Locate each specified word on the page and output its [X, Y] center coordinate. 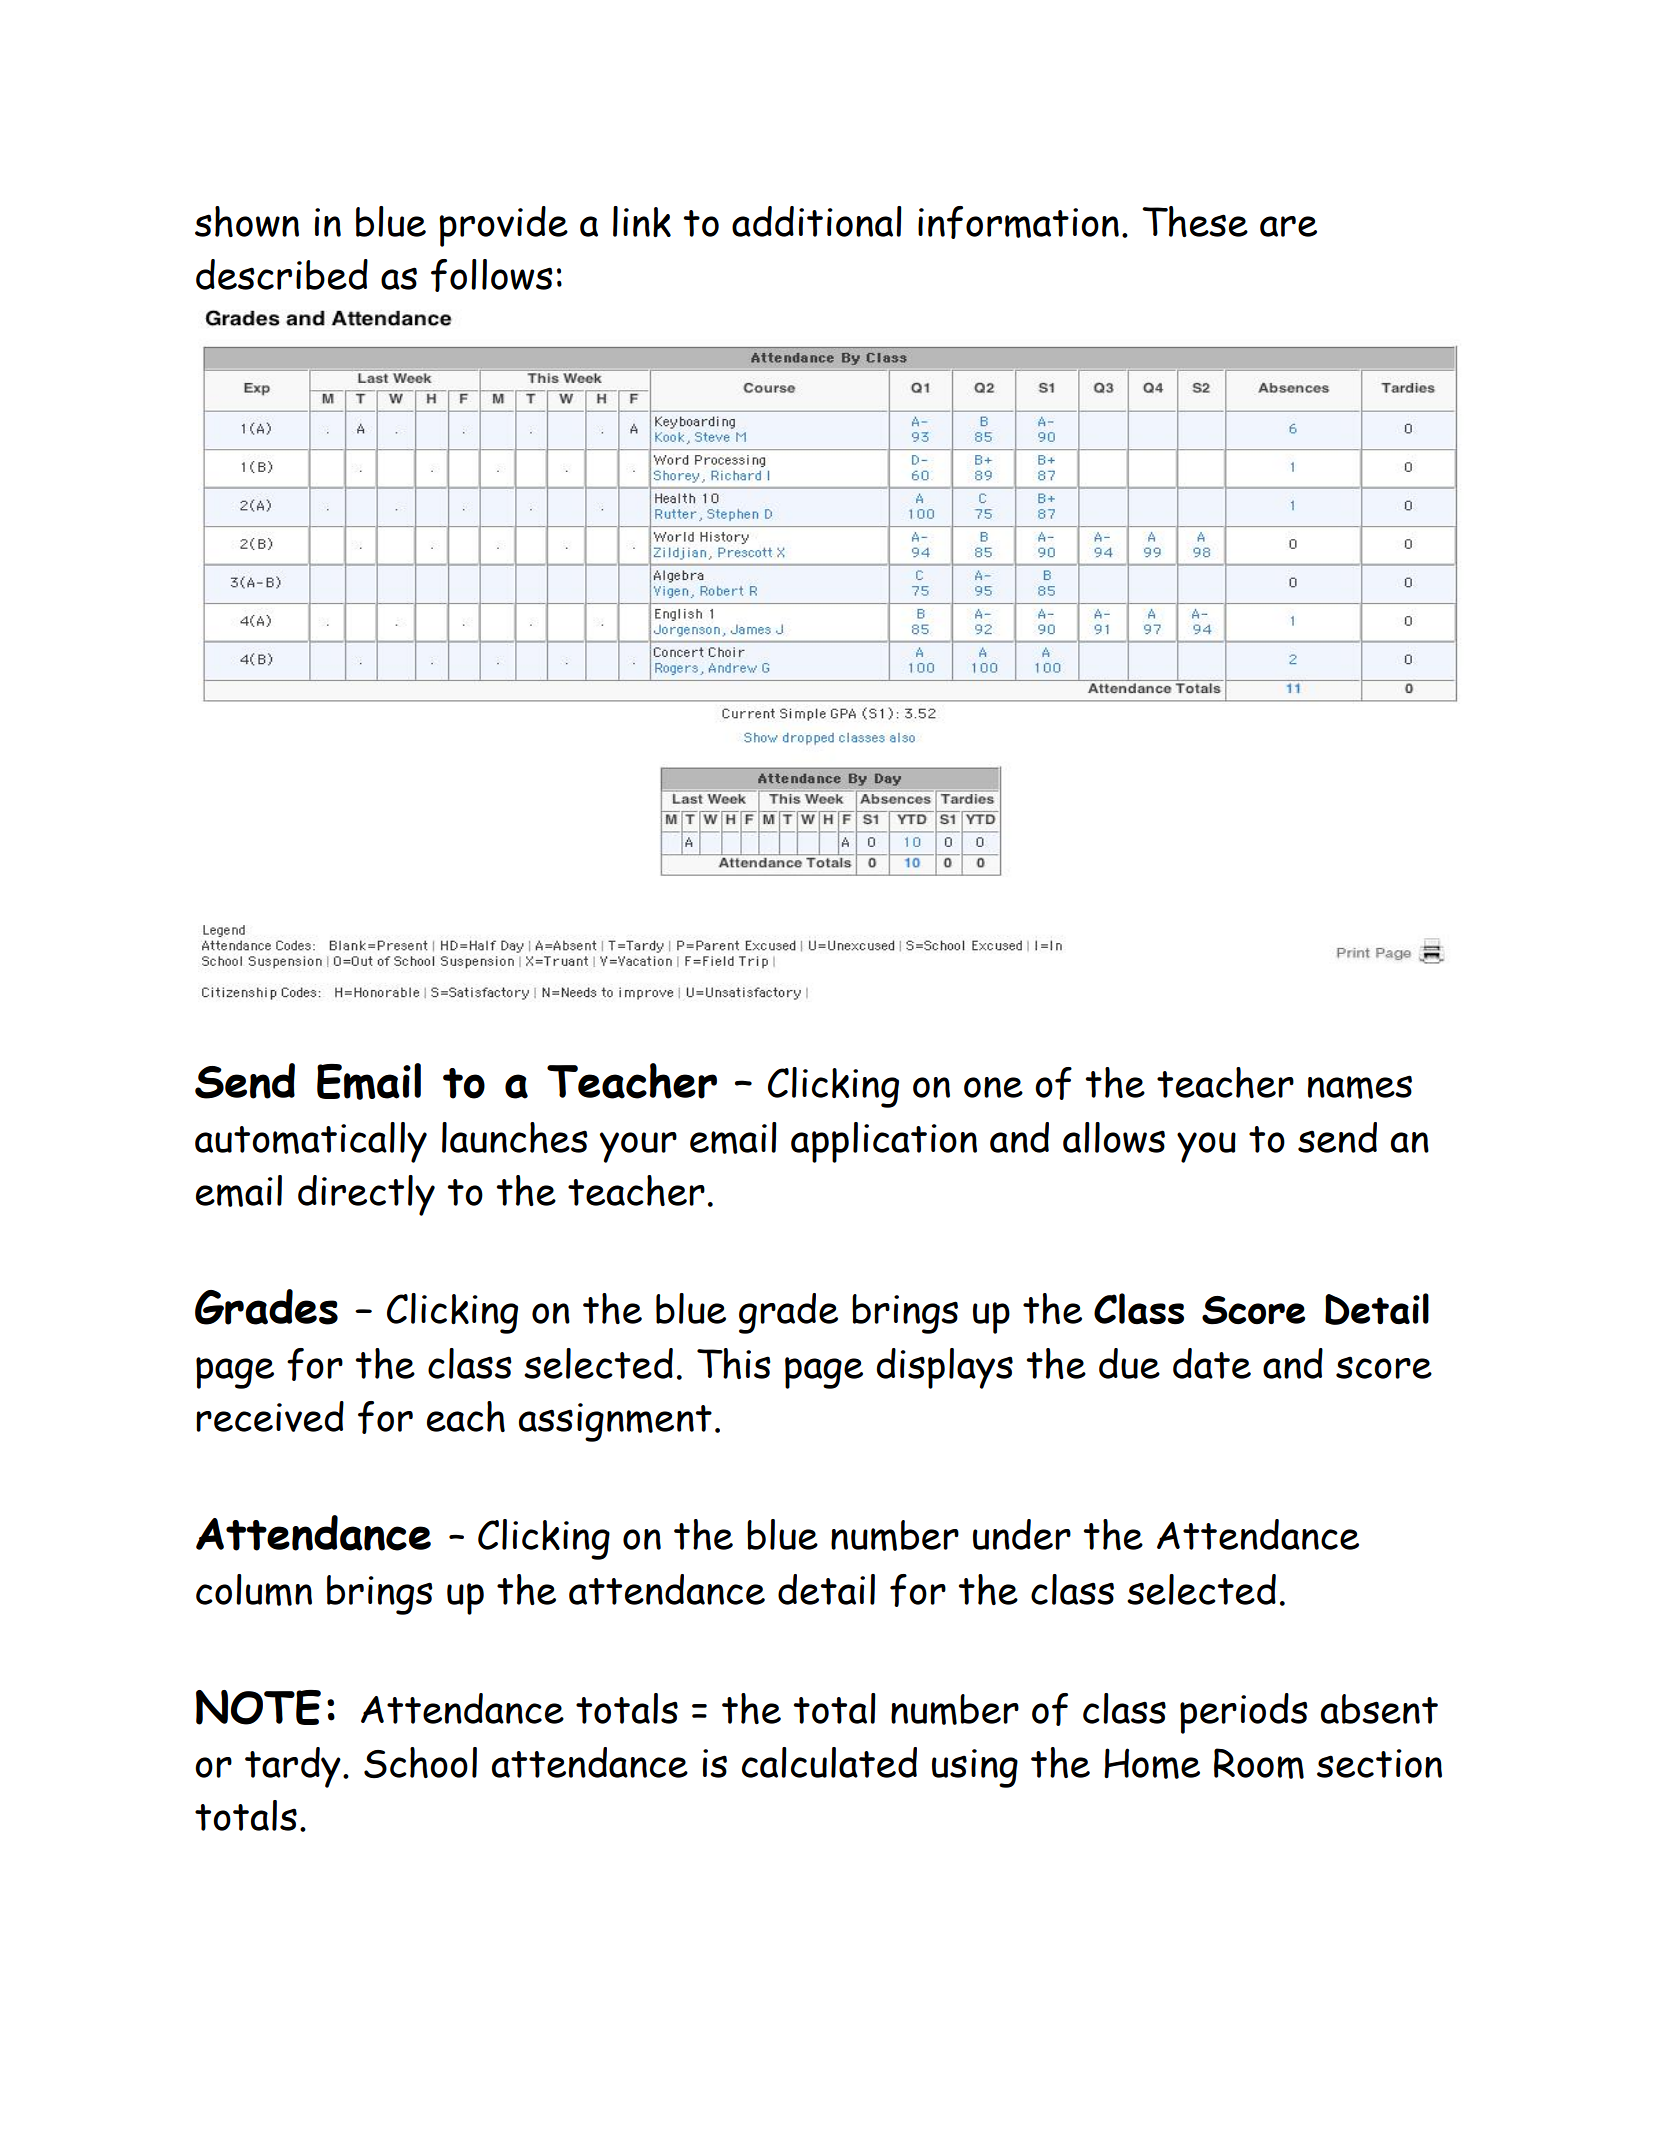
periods [1244, 1713]
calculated [829, 1762]
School [420, 1762]
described [282, 274]
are [1288, 226]
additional [817, 221]
